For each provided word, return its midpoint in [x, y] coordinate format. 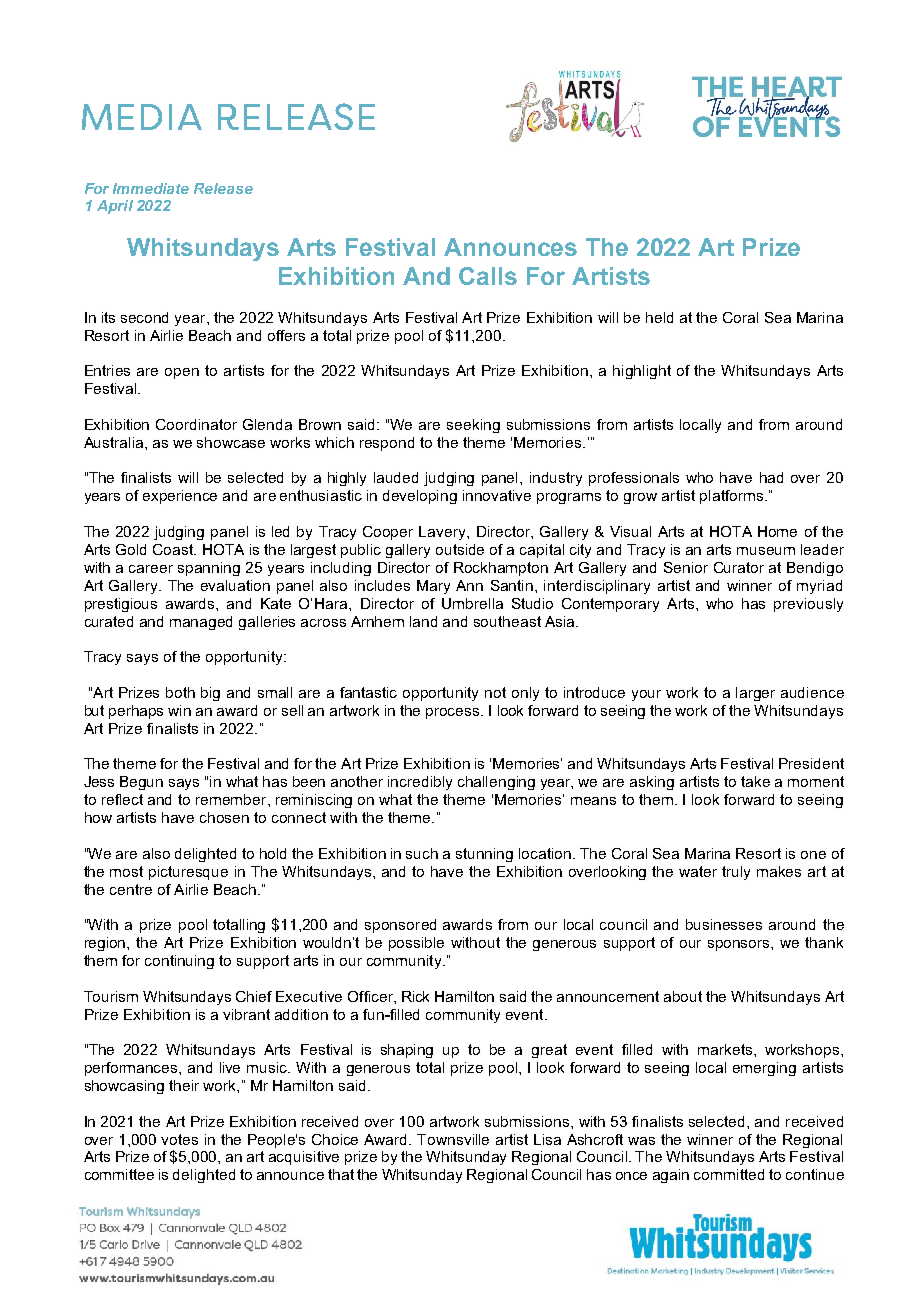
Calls [488, 276]
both [180, 692]
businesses [724, 924]
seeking [473, 426]
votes [179, 1139]
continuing [179, 962]
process [454, 713]
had [771, 477]
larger [755, 694]
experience [180, 497]
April [115, 207]
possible [416, 944]
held [659, 317]
